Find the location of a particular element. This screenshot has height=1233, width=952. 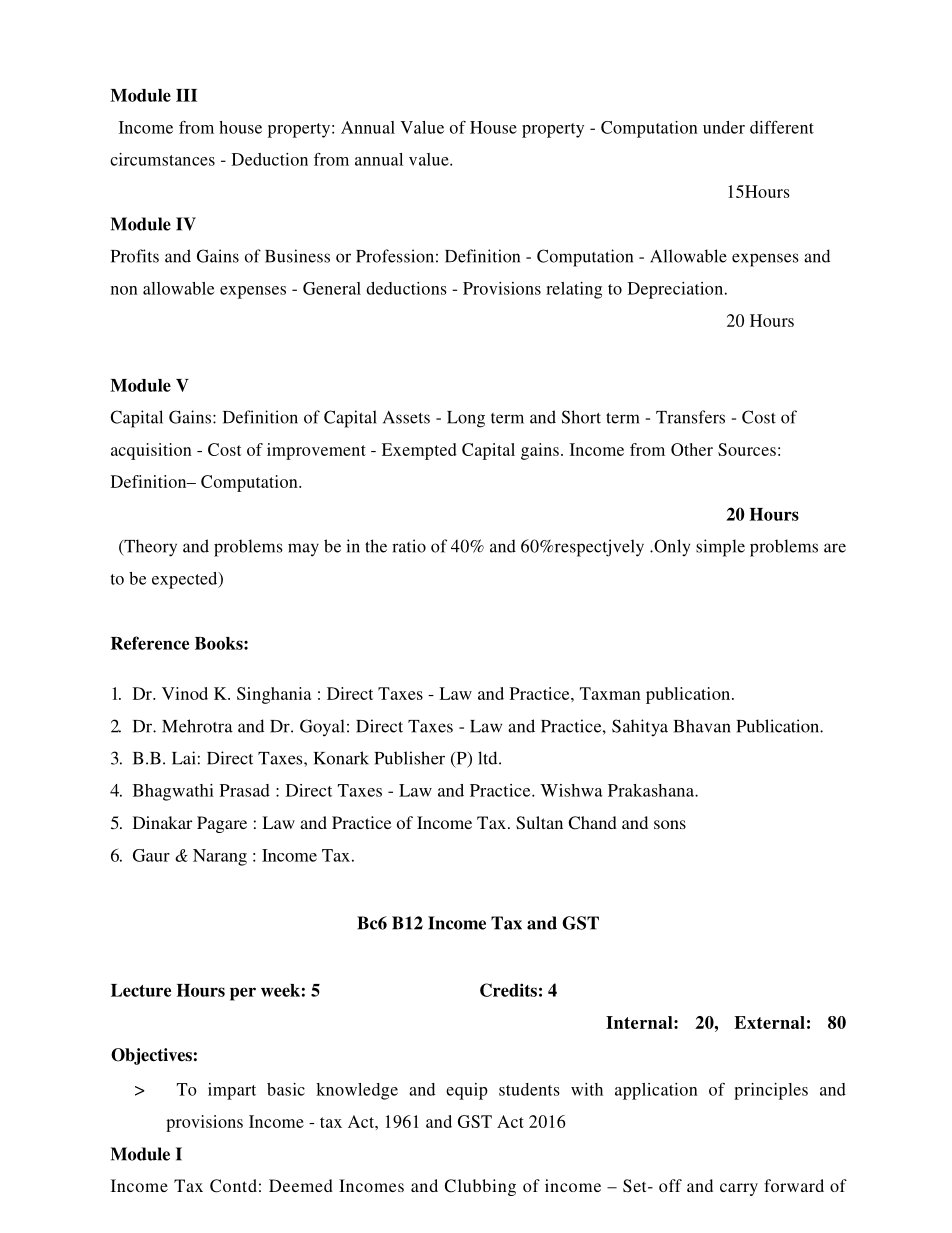

under is located at coordinates (724, 127).
